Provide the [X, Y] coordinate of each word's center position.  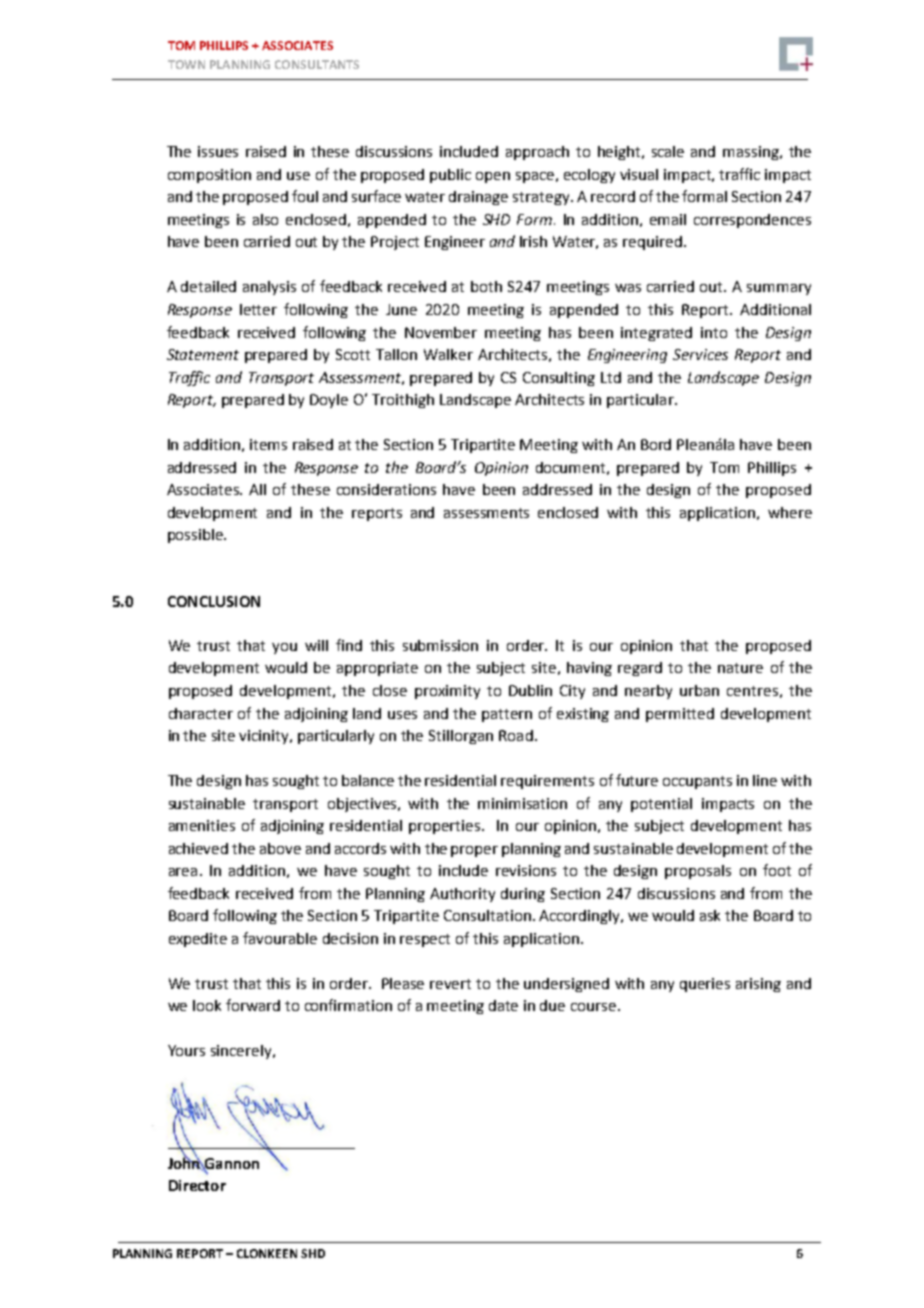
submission [440, 645]
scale [668, 151]
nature [740, 668]
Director [197, 1185]
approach [537, 153]
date [503, 1005]
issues [218, 151]
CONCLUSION [214, 601]
